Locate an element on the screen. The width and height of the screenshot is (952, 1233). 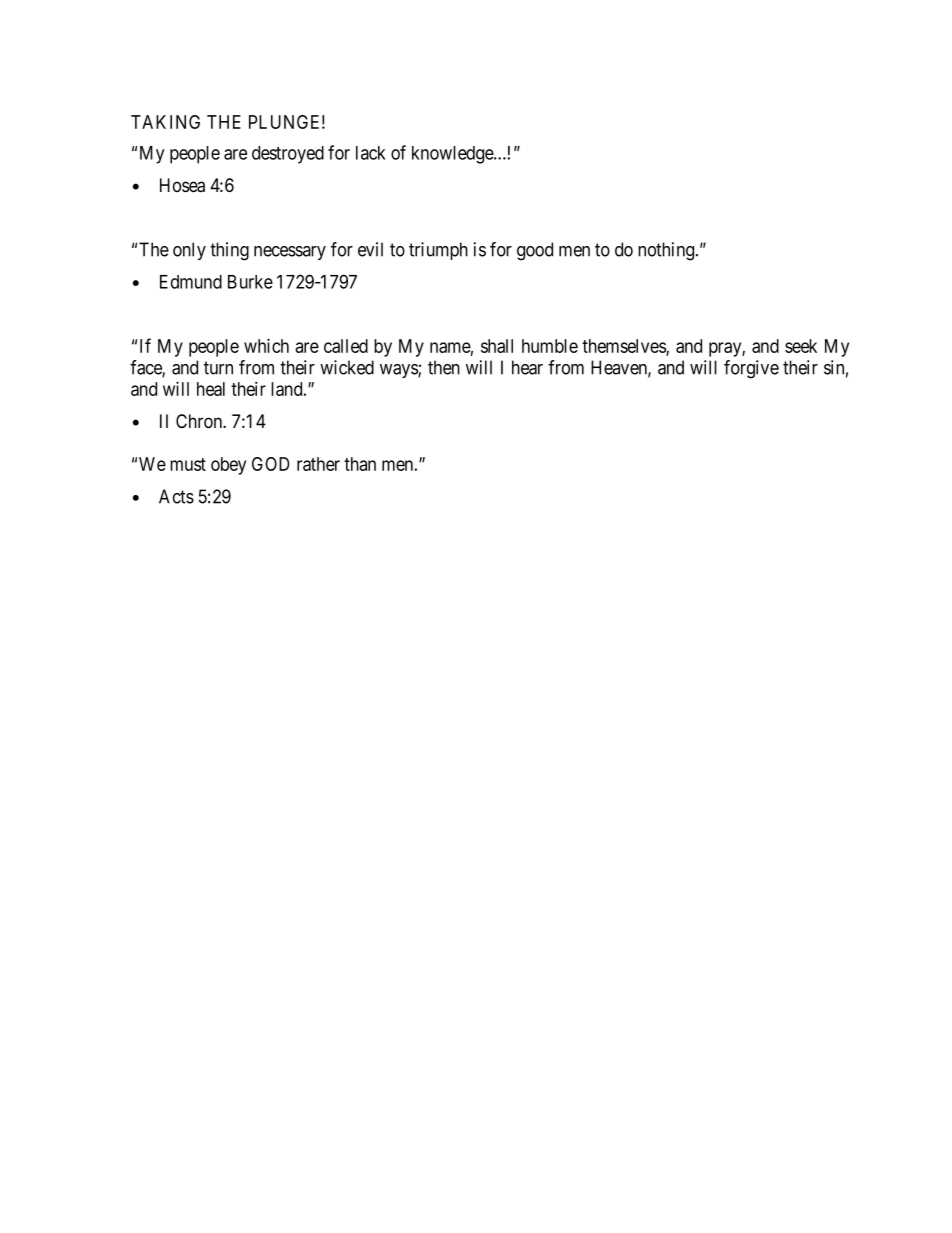
lack is located at coordinates (371, 153).
